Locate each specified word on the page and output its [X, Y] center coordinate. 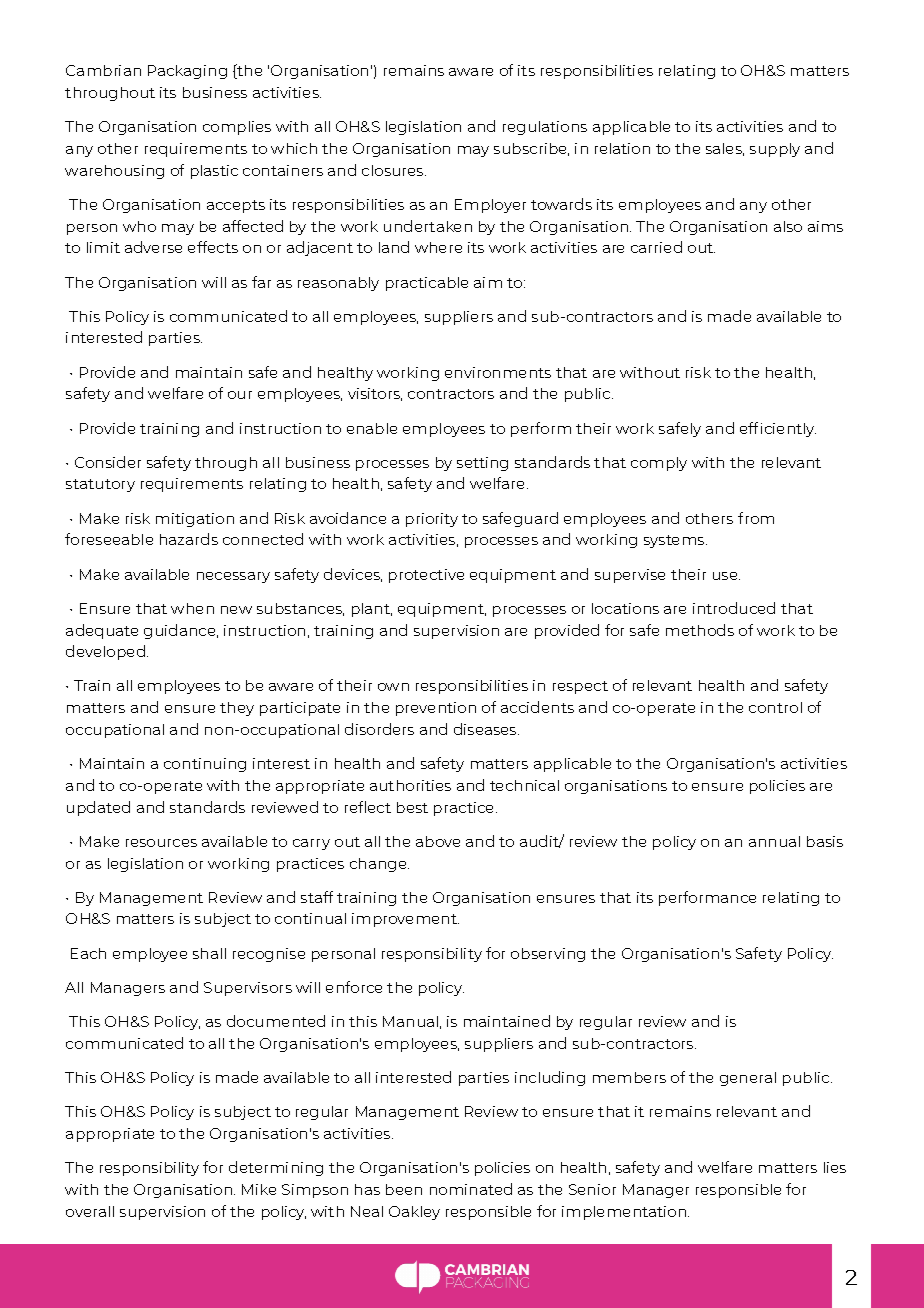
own [393, 687]
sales [725, 149]
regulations [545, 128]
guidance [181, 631]
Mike [259, 1189]
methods [700, 630]
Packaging [187, 72]
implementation [625, 1213]
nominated [471, 1189]
